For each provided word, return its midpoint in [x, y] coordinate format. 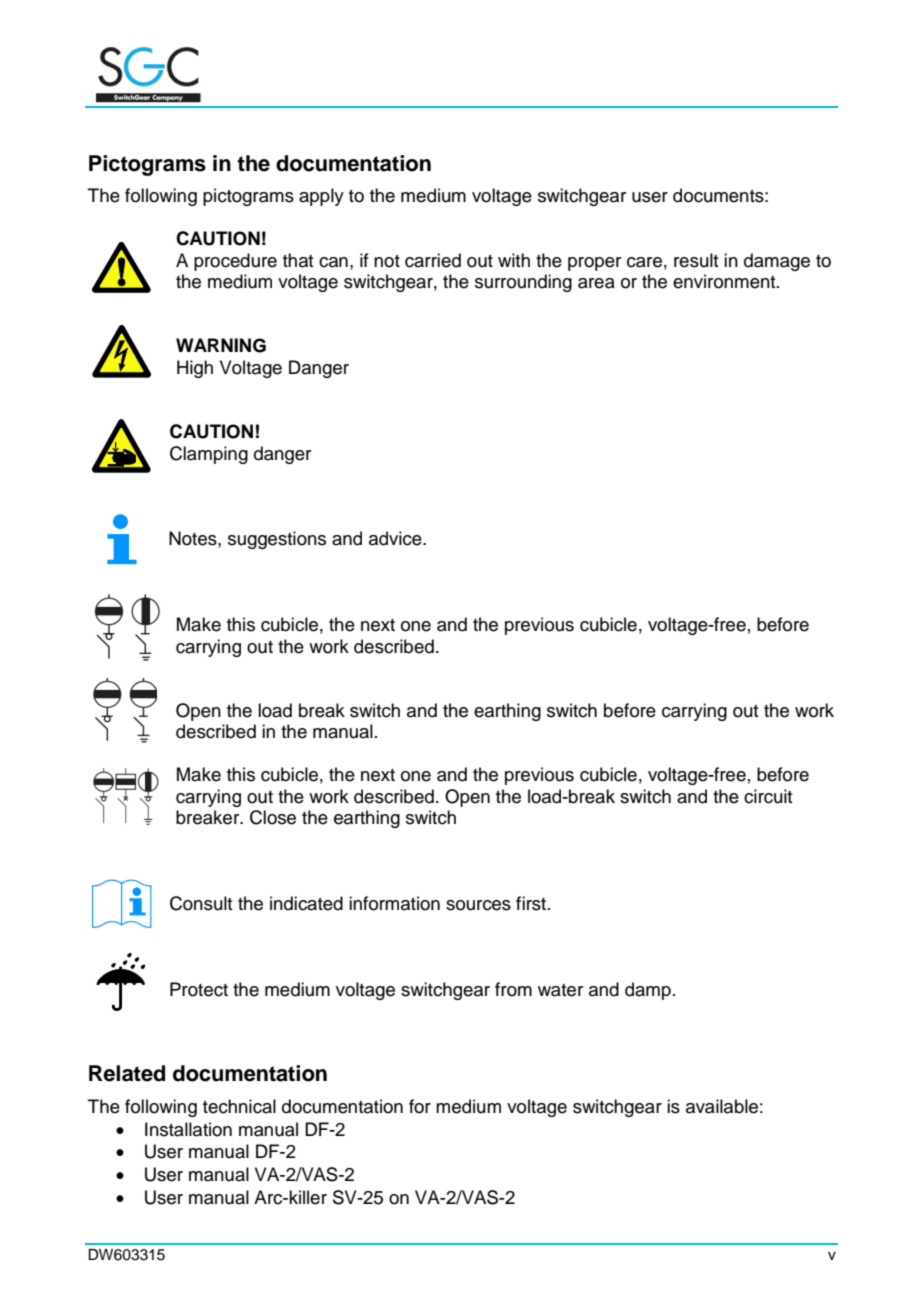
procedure [235, 262]
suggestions [277, 540]
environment [725, 281]
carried [433, 260]
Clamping [209, 455]
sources [478, 905]
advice [396, 538]
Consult [201, 903]
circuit [768, 796]
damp [648, 991]
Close [273, 817]
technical [239, 1106]
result [696, 260]
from [513, 989]
